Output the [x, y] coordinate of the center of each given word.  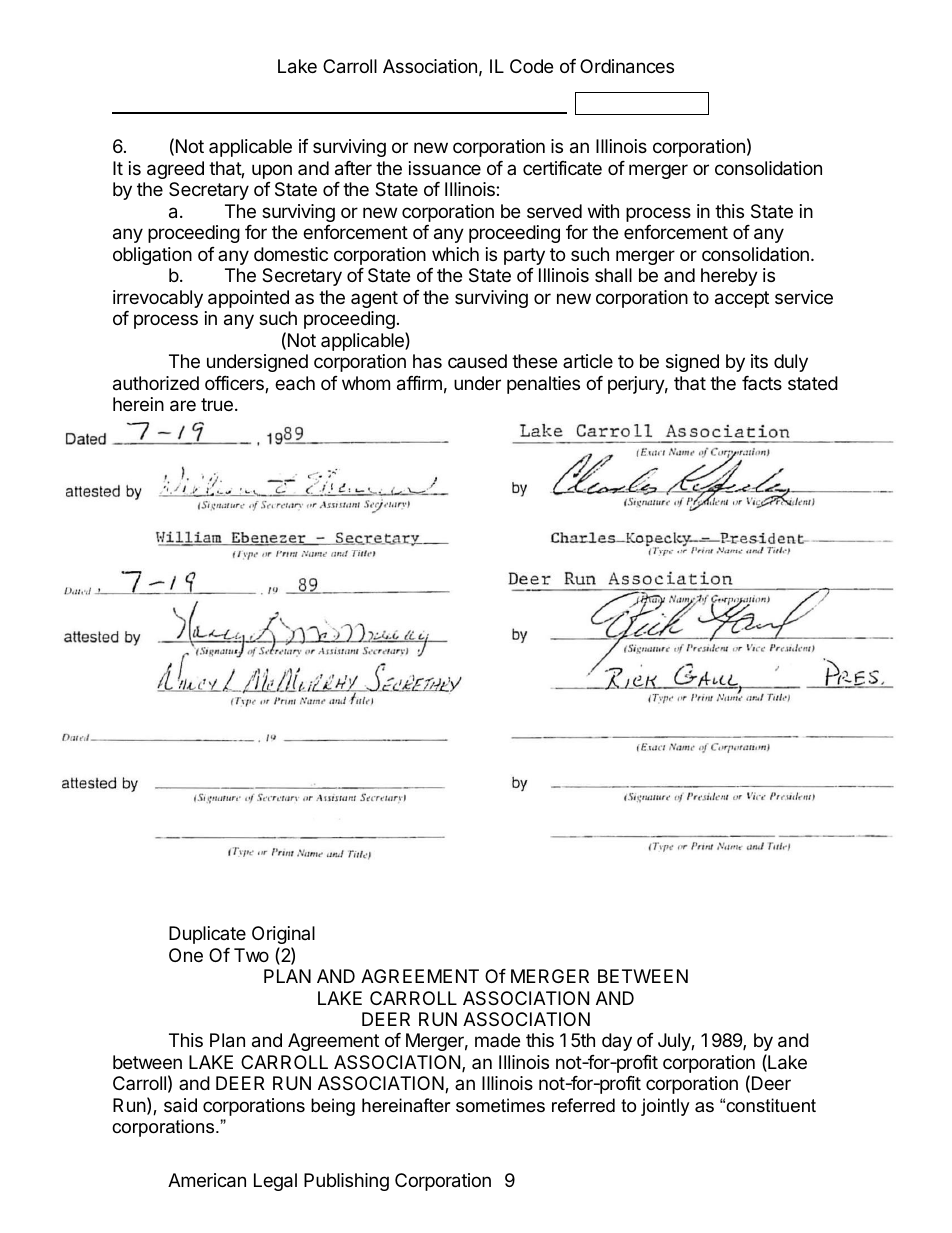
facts [762, 383]
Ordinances [627, 66]
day [617, 1042]
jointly [665, 1107]
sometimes [500, 1105]
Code [531, 66]
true [217, 404]
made [497, 1040]
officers [235, 384]
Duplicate [207, 935]
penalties [543, 385]
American [207, 1180]
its [759, 361]
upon [272, 171]
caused [477, 361]
